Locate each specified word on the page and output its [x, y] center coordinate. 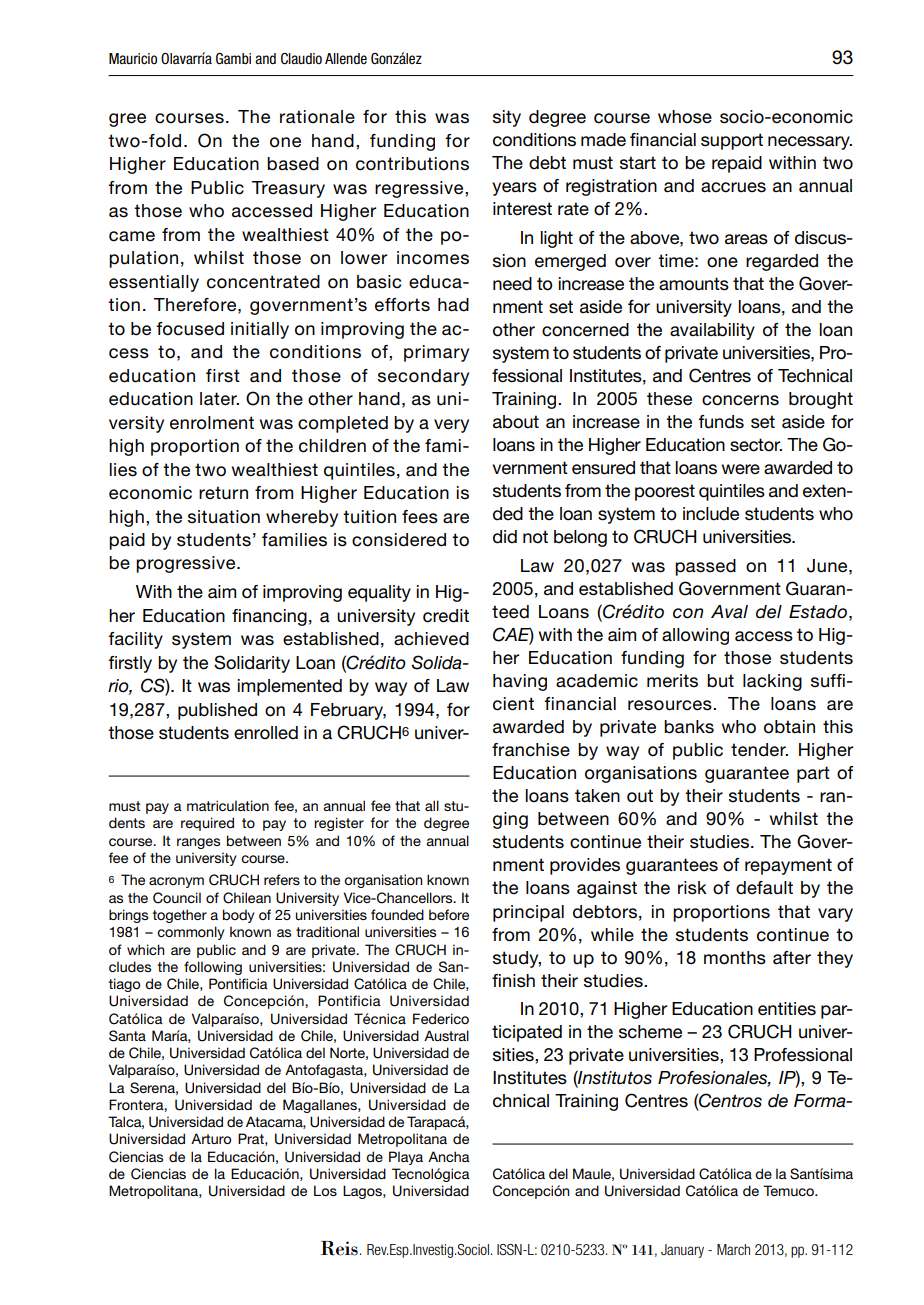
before [449, 914]
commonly [190, 933]
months [735, 958]
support [732, 141]
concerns [740, 400]
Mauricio [133, 59]
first [223, 376]
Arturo [211, 1138]
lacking [772, 682]
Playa [406, 1158]
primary [436, 353]
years [514, 189]
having [520, 682]
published [217, 711]
